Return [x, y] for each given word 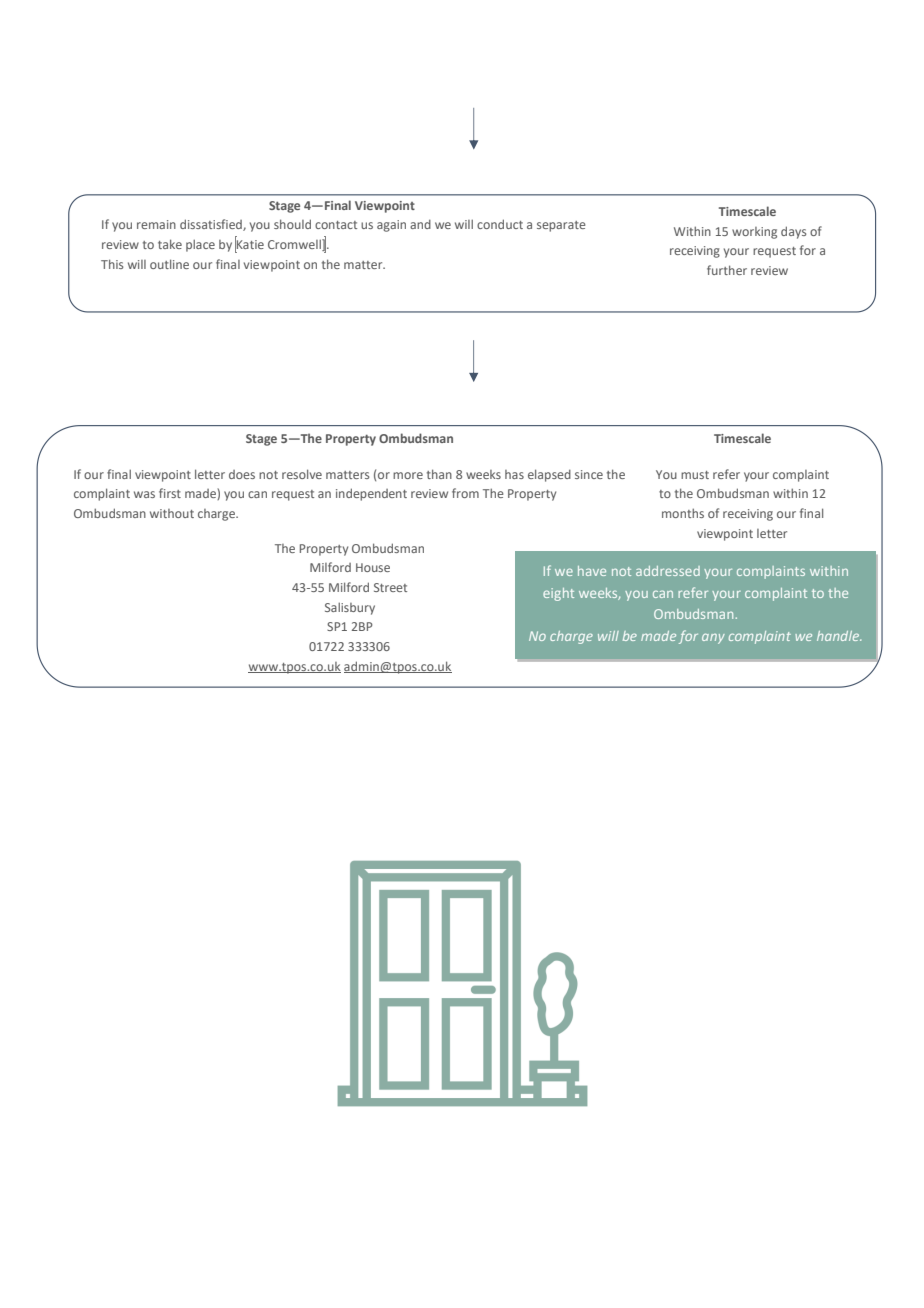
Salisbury [350, 608]
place [200, 245]
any [713, 638]
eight [558, 594]
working [754, 233]
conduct [500, 224]
